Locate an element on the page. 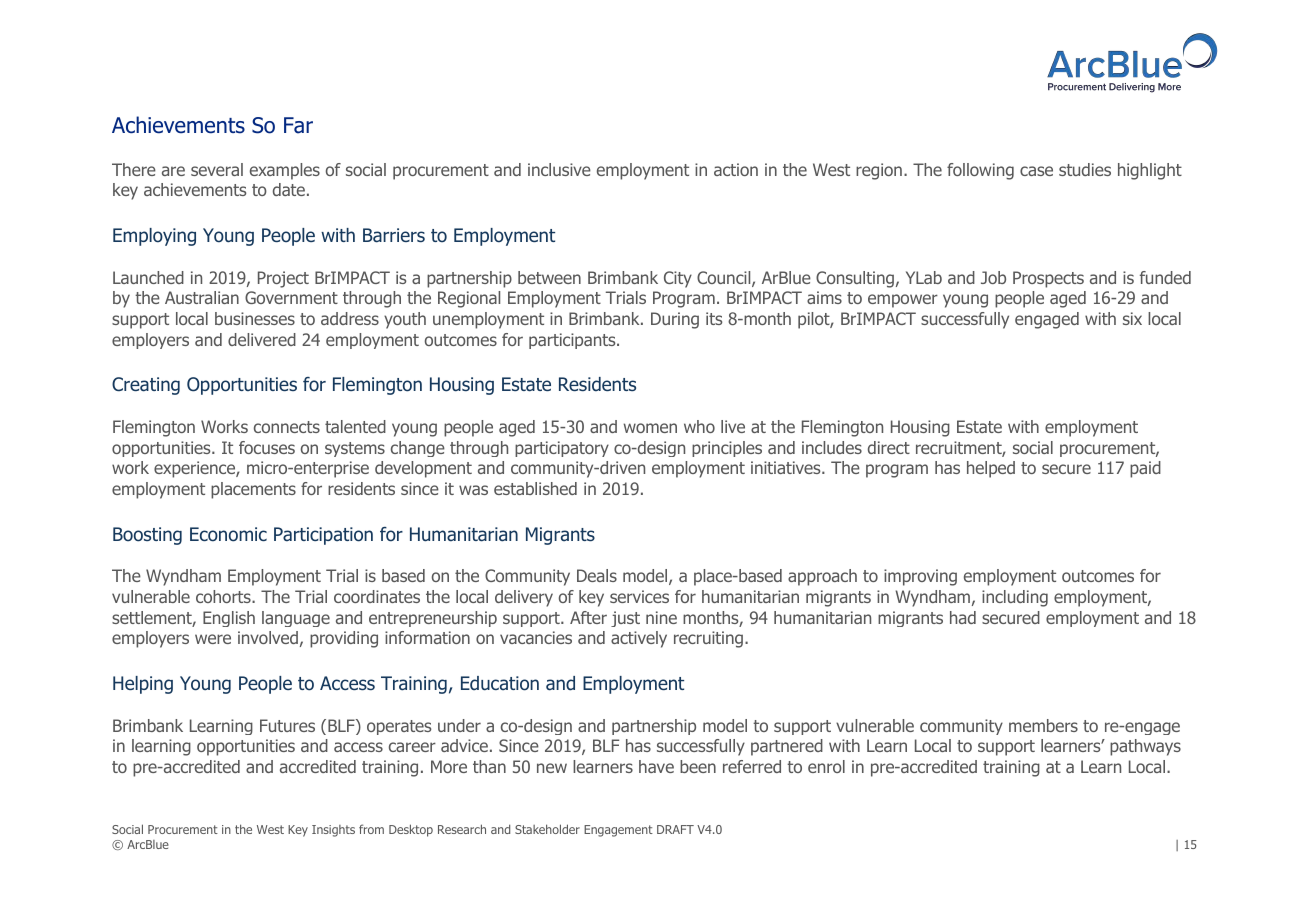 Image resolution: width=1308 pixels, height=924 pixels. DRAFT is located at coordinates (675, 829).
